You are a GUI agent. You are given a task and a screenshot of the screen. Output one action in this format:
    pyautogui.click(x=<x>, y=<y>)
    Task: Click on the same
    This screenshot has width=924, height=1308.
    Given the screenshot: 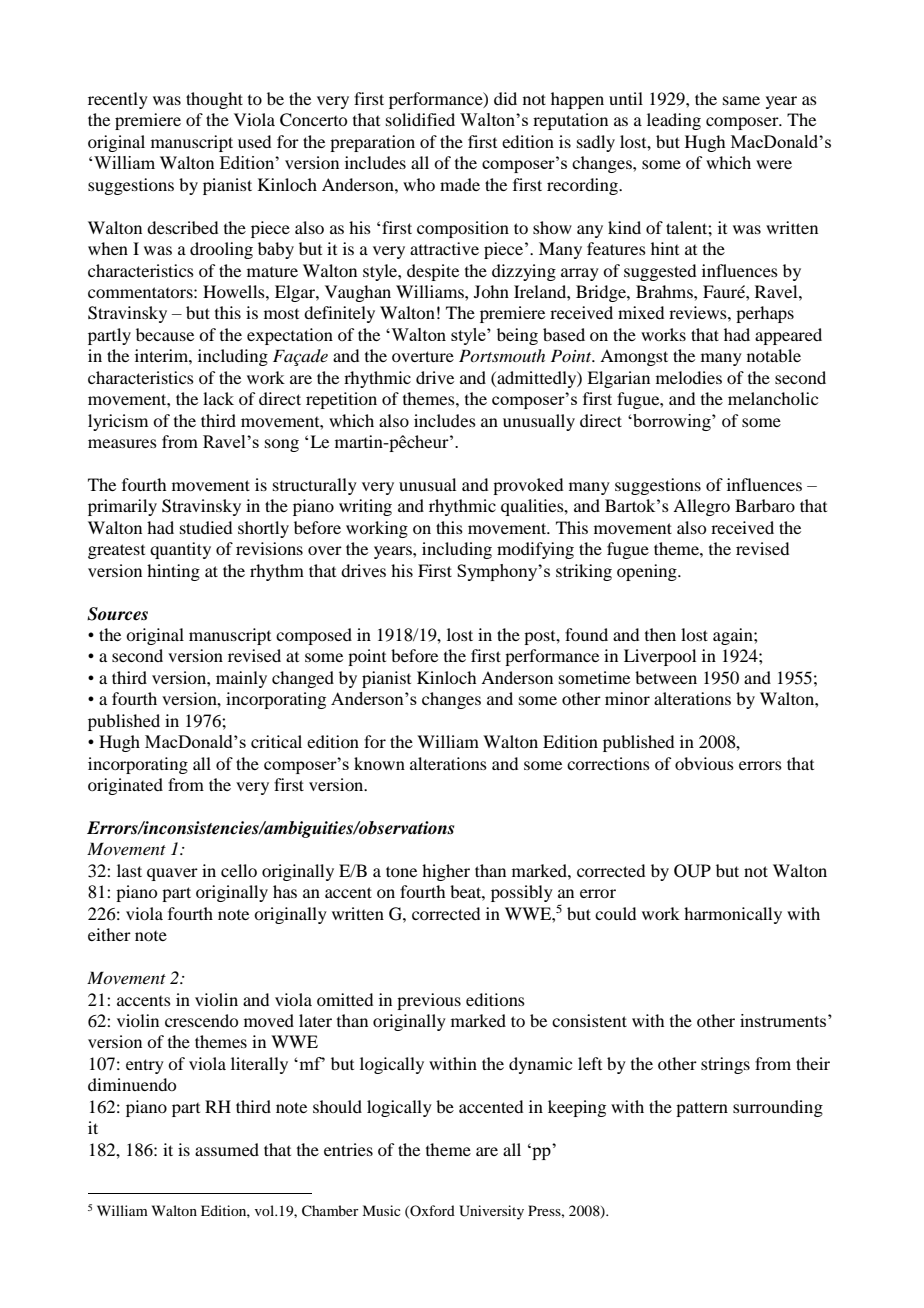 What is the action you would take?
    pyautogui.click(x=741, y=100)
